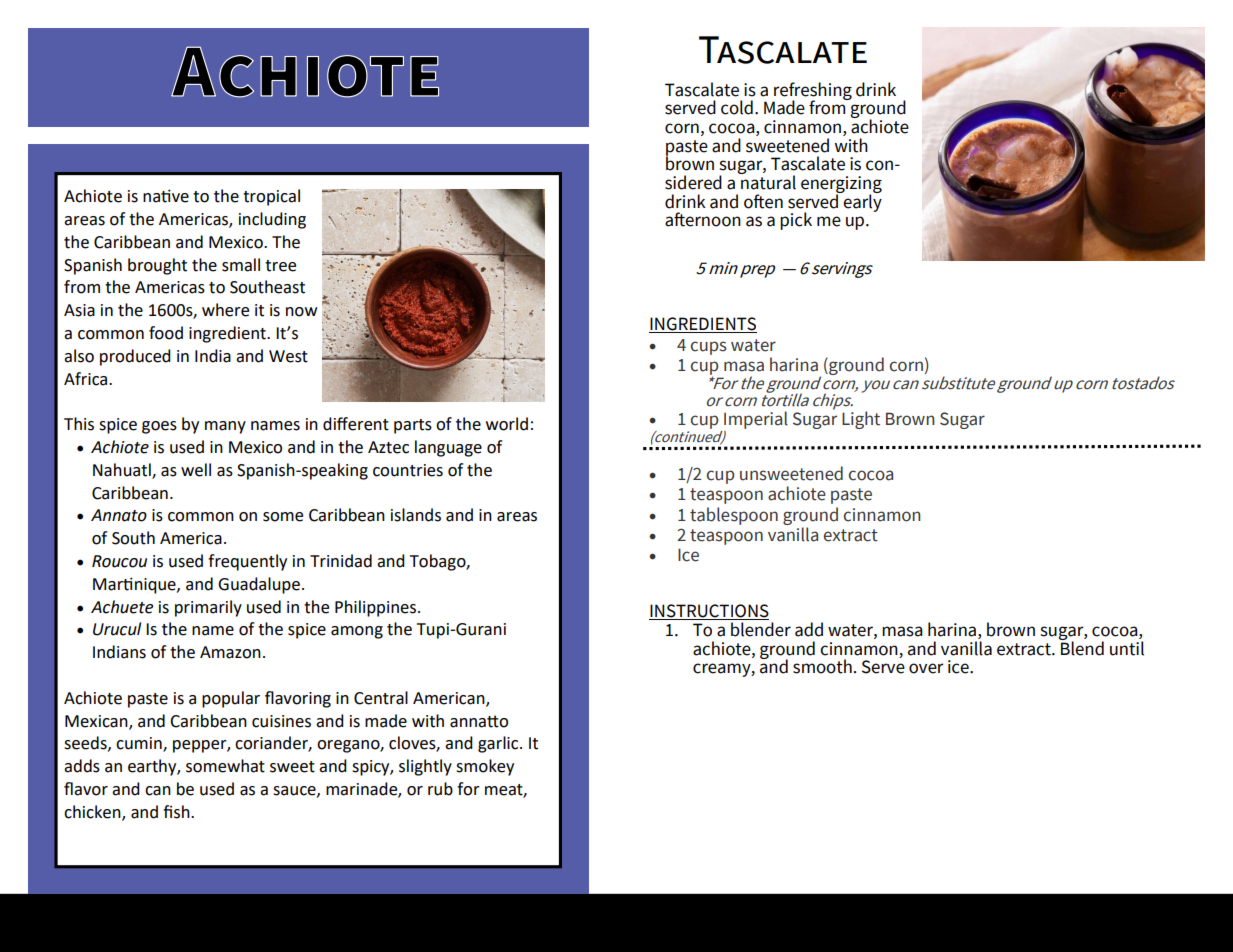 Image resolution: width=1233 pixels, height=952 pixels. What do you see at coordinates (1127, 648) in the document?
I see `until` at bounding box center [1127, 648].
